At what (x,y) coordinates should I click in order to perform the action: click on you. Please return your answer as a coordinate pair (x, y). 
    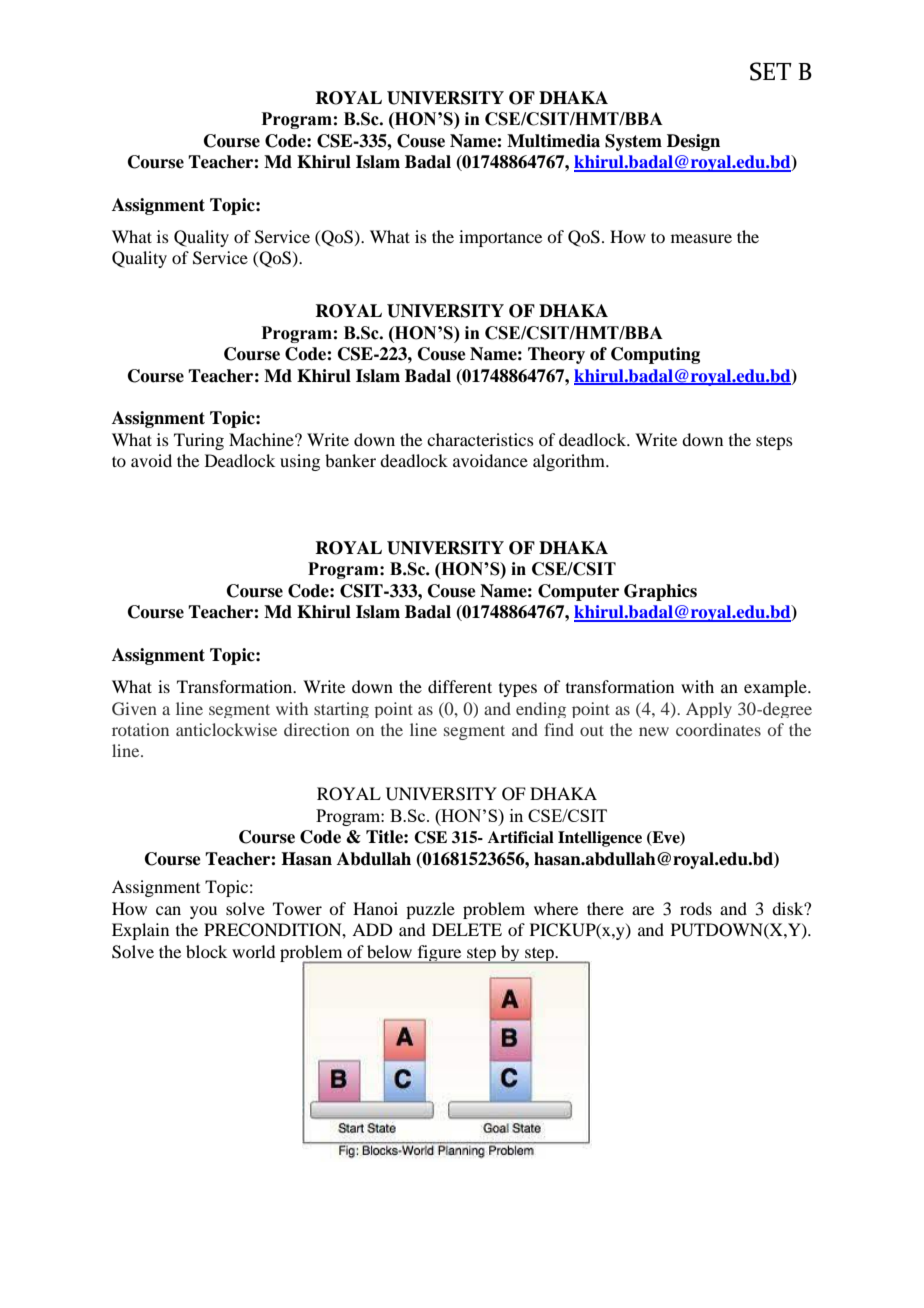
    Looking at the image, I should click on (203, 912).
